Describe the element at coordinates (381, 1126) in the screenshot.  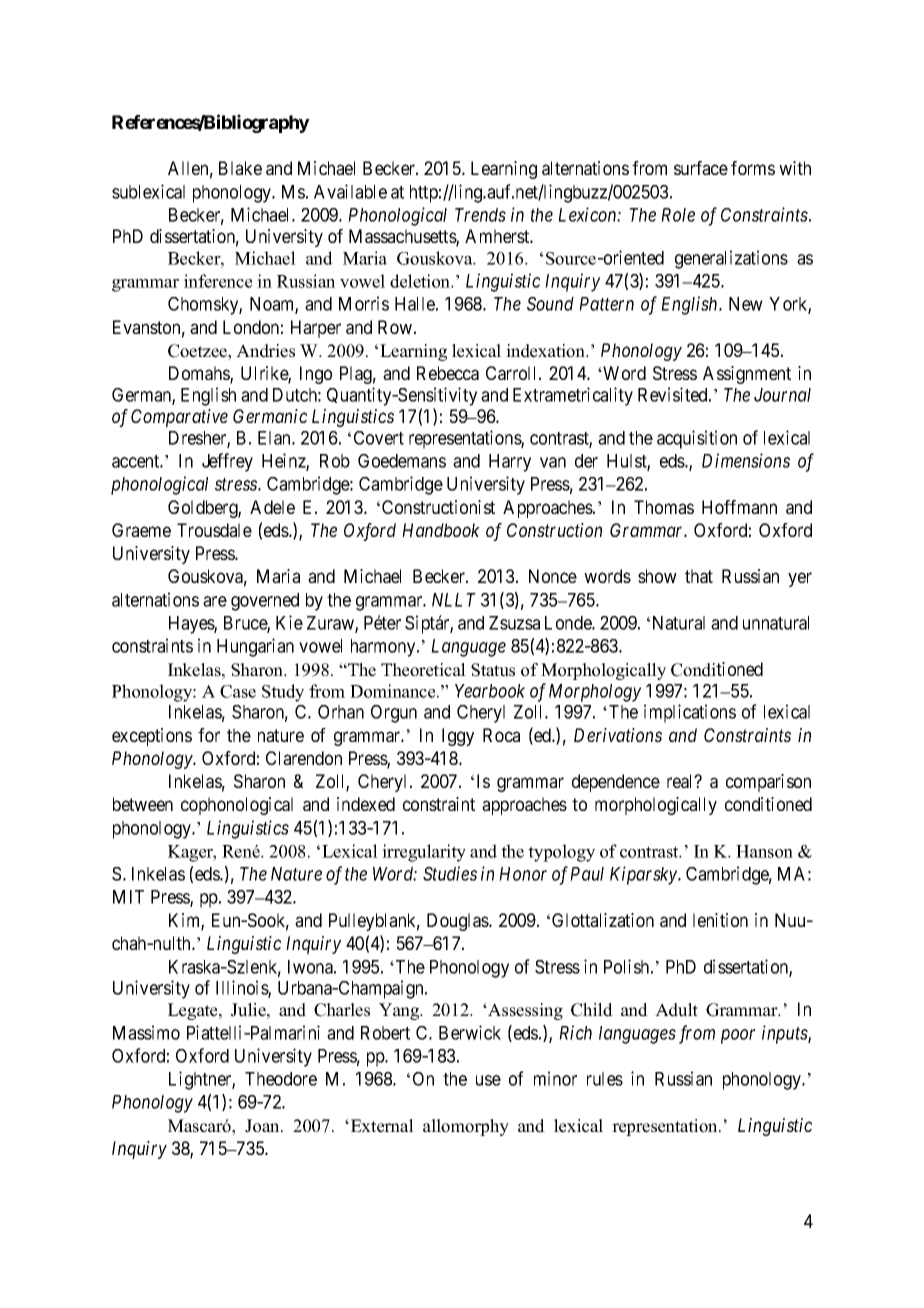
I see `External` at that location.
